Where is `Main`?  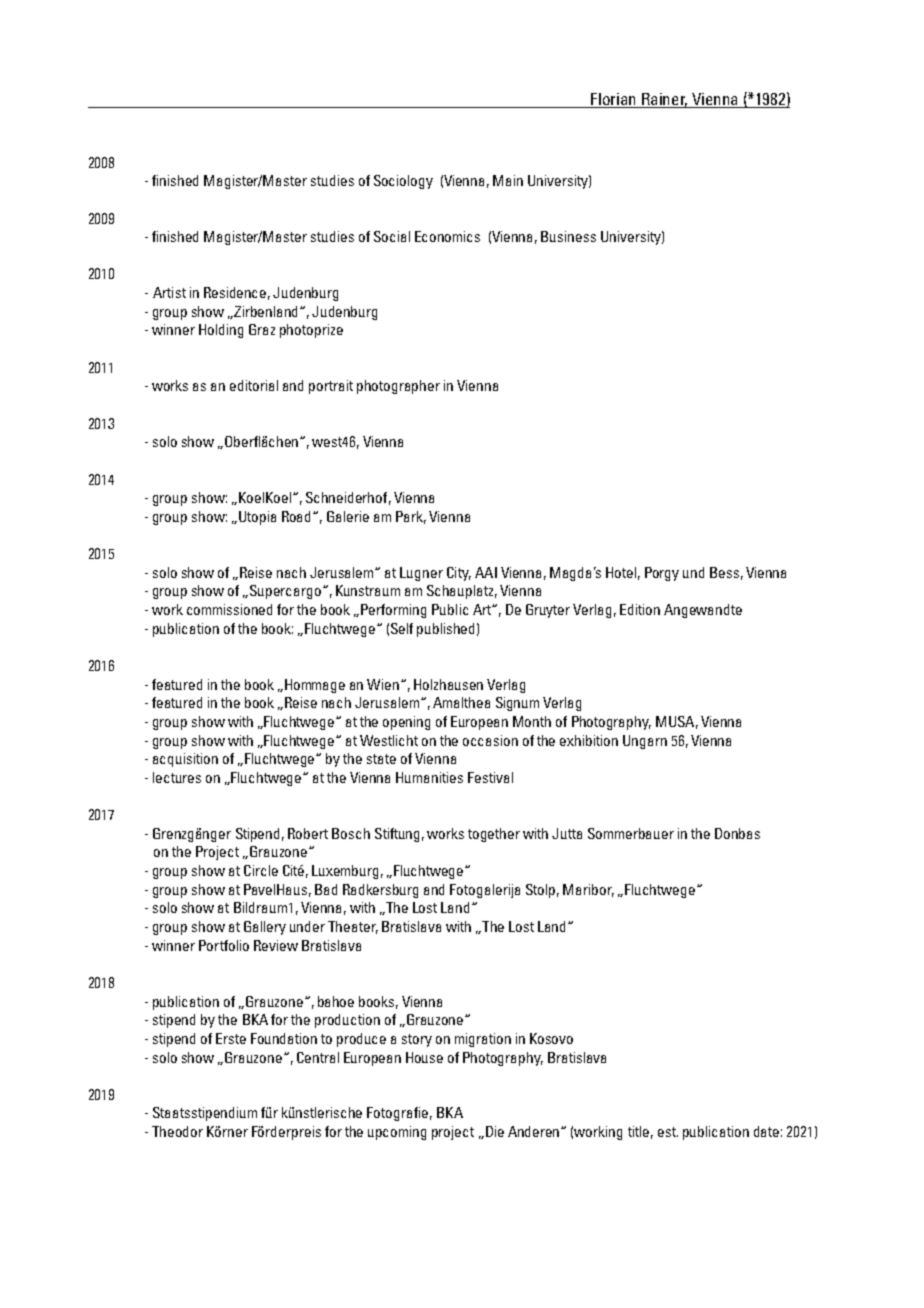 Main is located at coordinates (508, 180).
